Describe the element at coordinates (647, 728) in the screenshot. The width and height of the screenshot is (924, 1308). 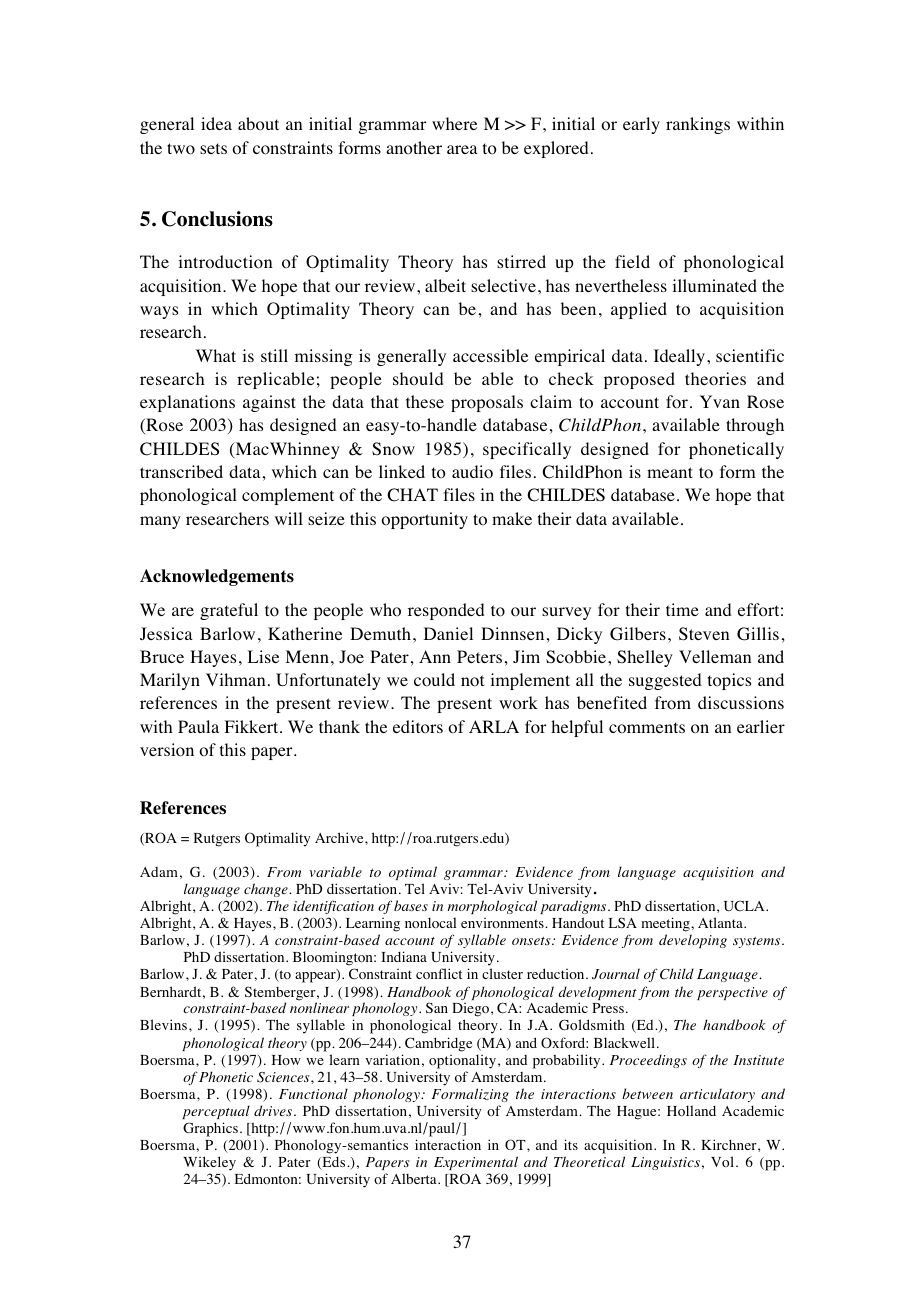
I see `comments` at that location.
